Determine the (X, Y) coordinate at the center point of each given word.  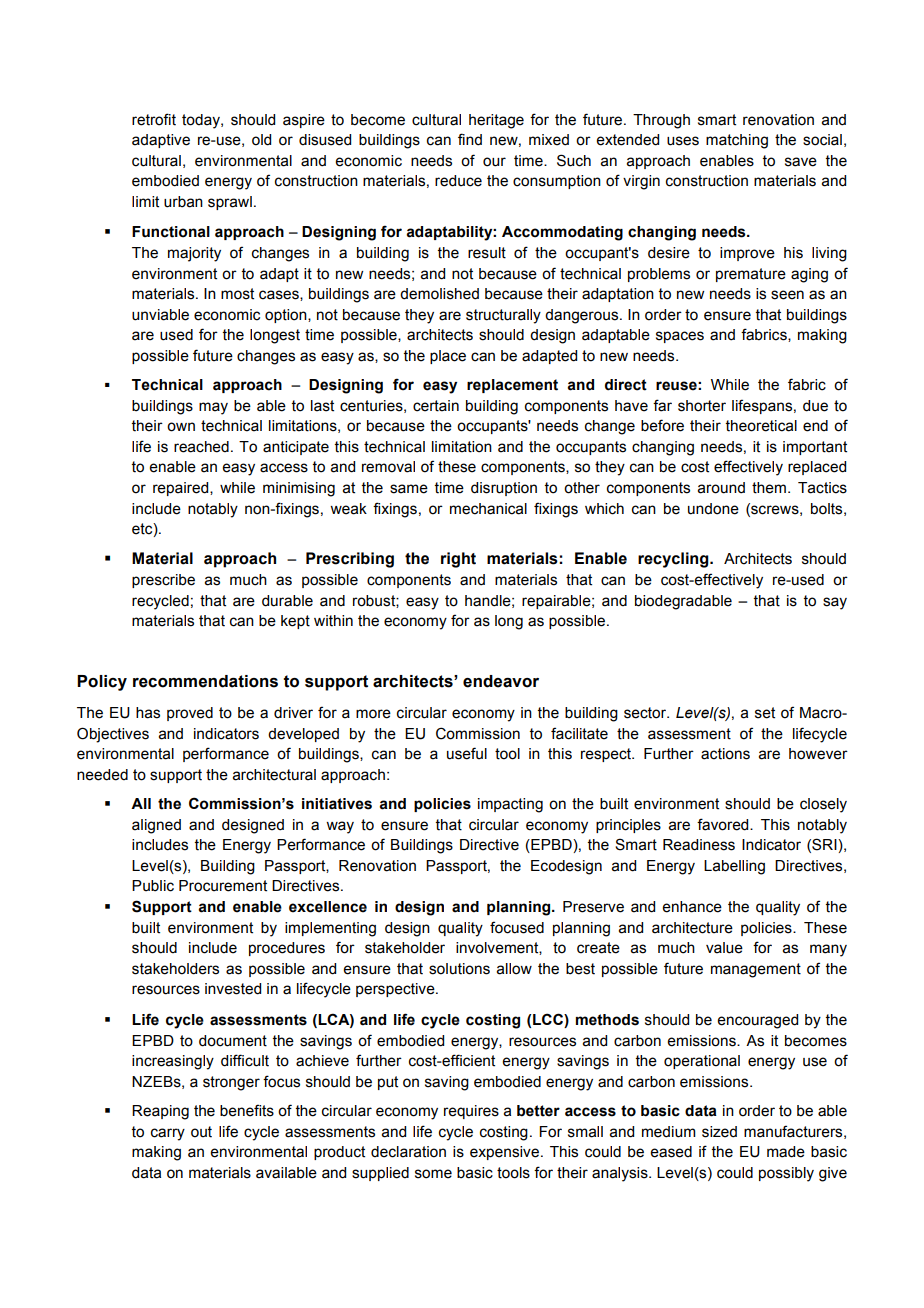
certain (436, 406)
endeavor (501, 681)
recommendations (205, 681)
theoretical (761, 426)
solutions (459, 969)
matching (737, 141)
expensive (504, 1153)
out (201, 1132)
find (470, 139)
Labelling (734, 867)
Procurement (223, 886)
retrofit (154, 119)
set (765, 713)
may (213, 408)
